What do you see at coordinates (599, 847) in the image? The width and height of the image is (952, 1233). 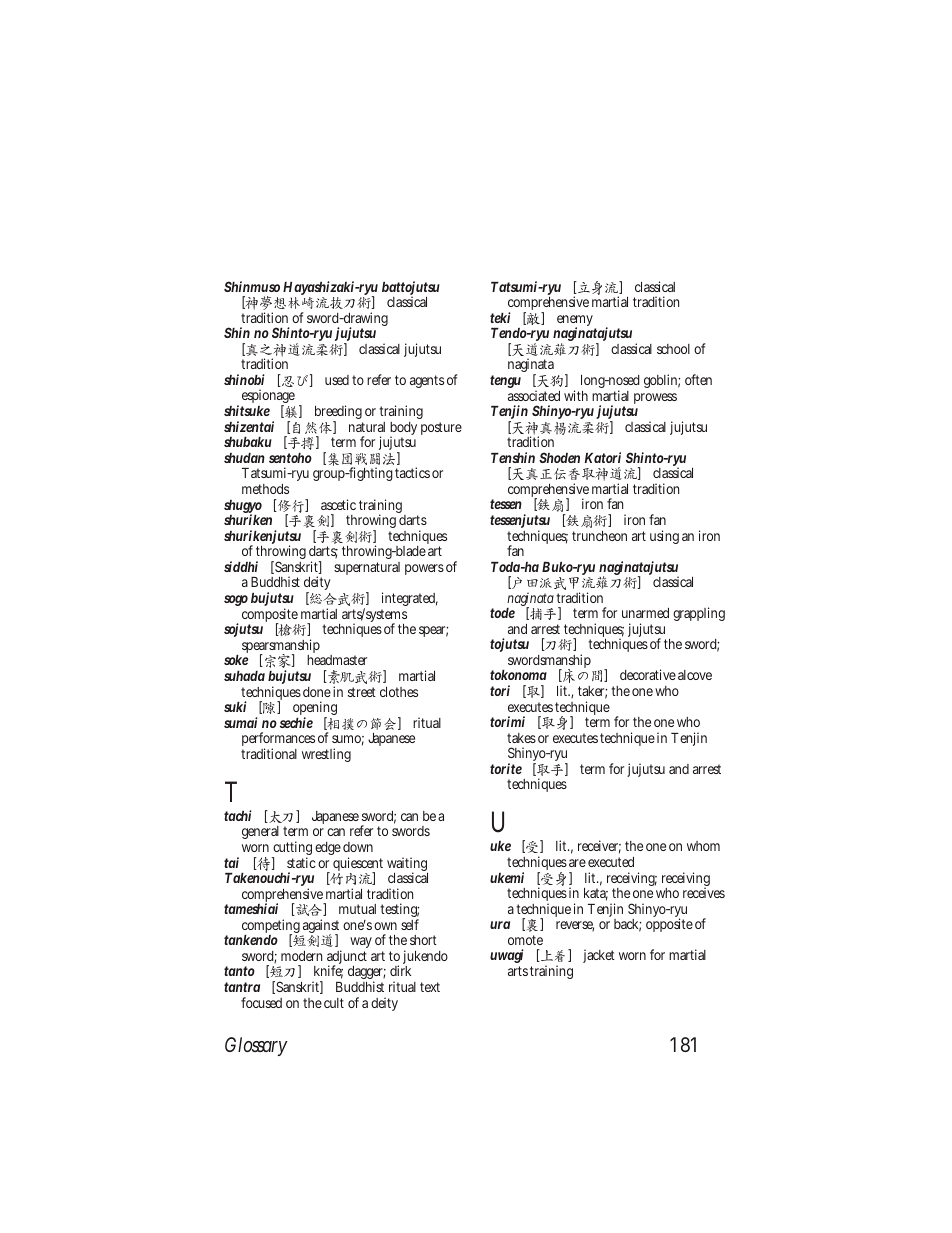 I see `receiver` at bounding box center [599, 847].
